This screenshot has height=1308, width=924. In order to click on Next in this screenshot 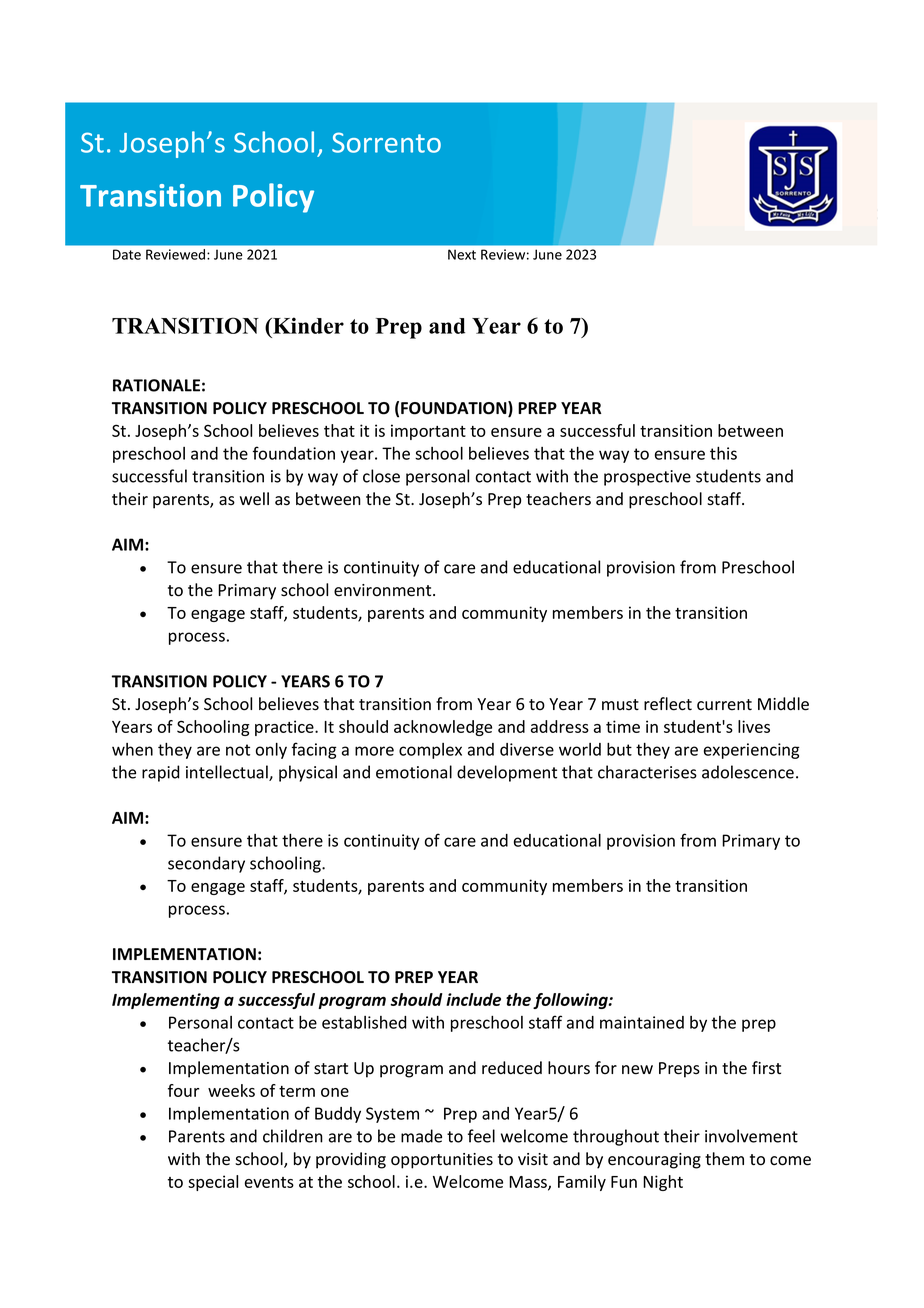, I will do `click(462, 254)`.
